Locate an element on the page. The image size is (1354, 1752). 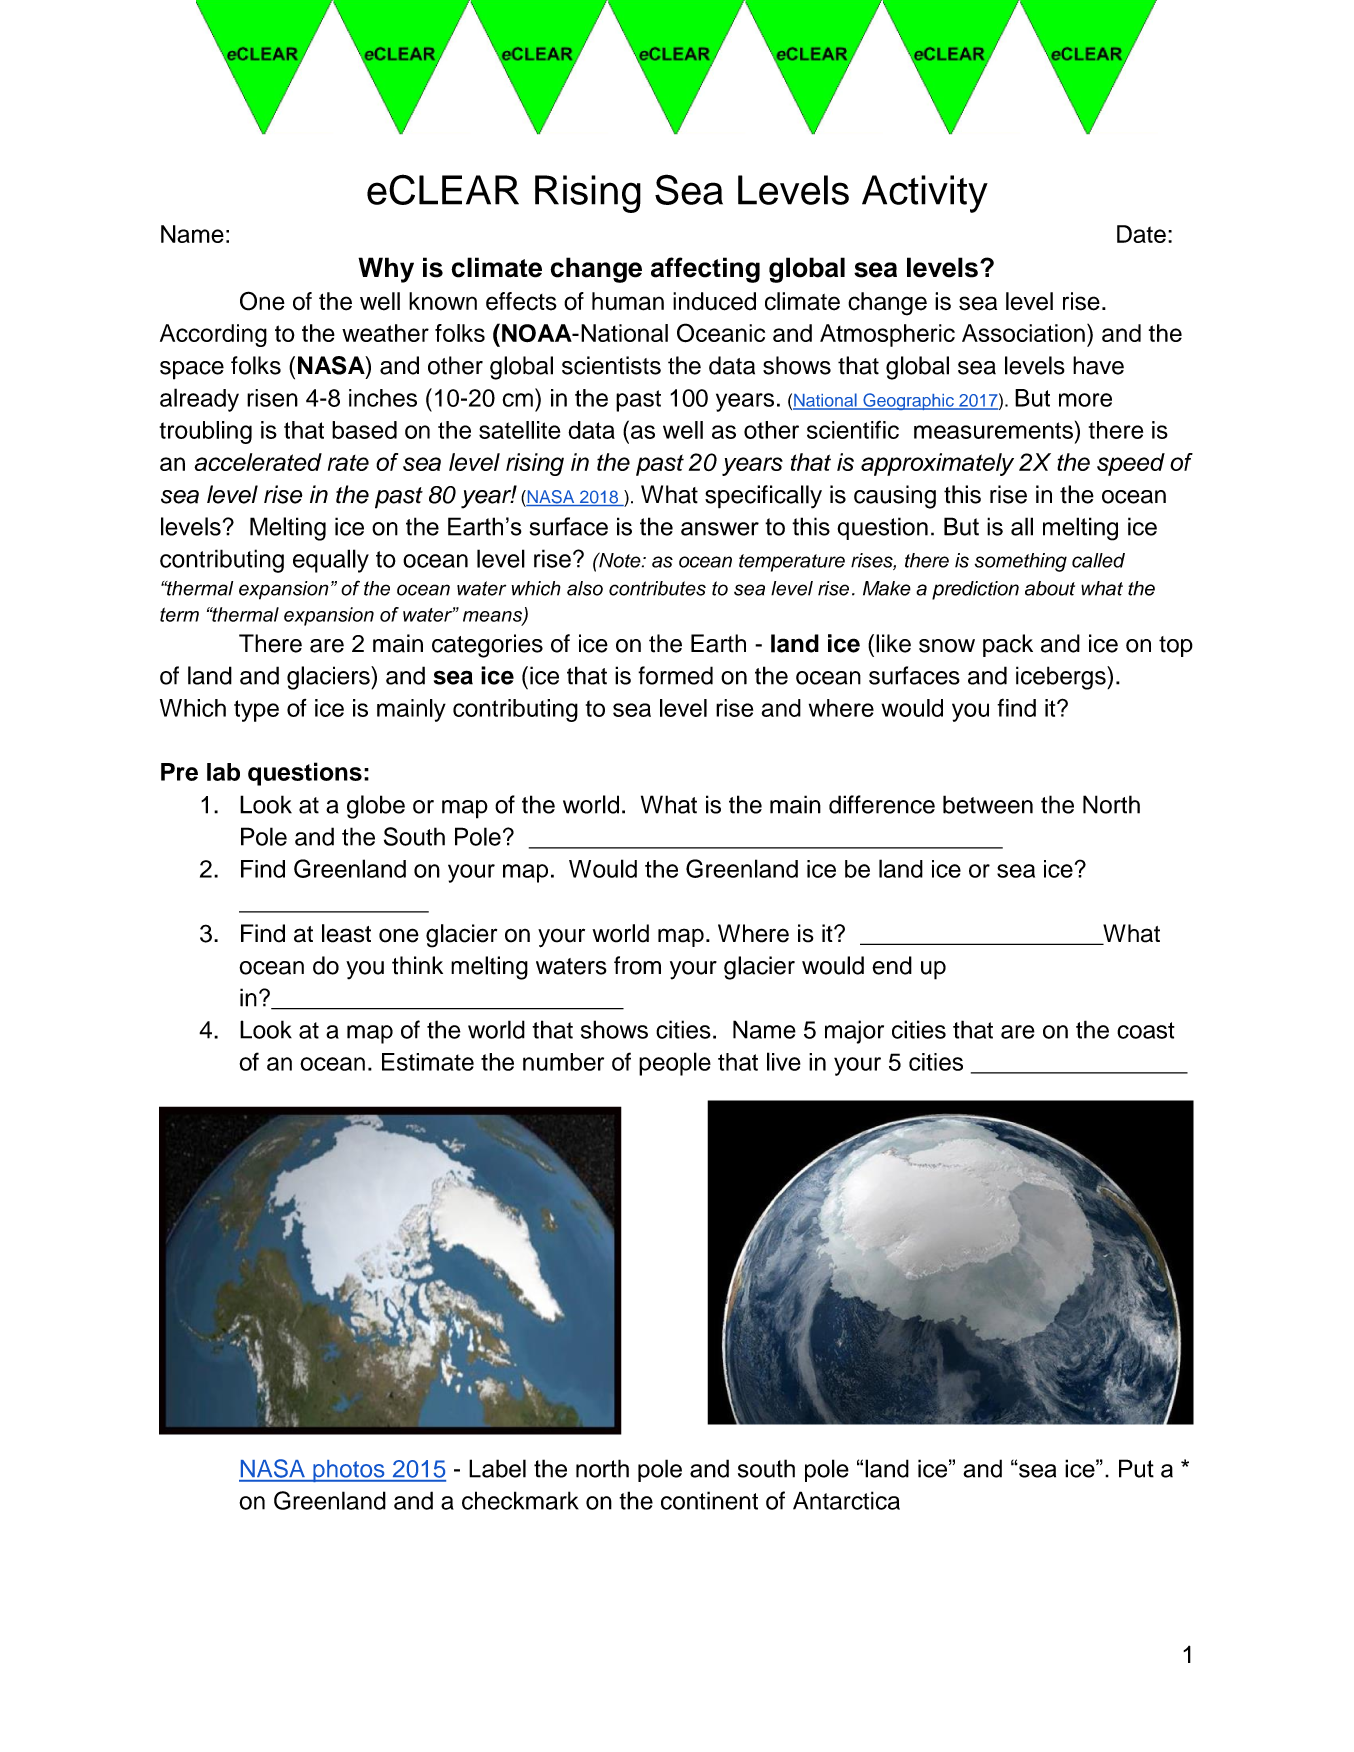
people is located at coordinates (675, 1064).
